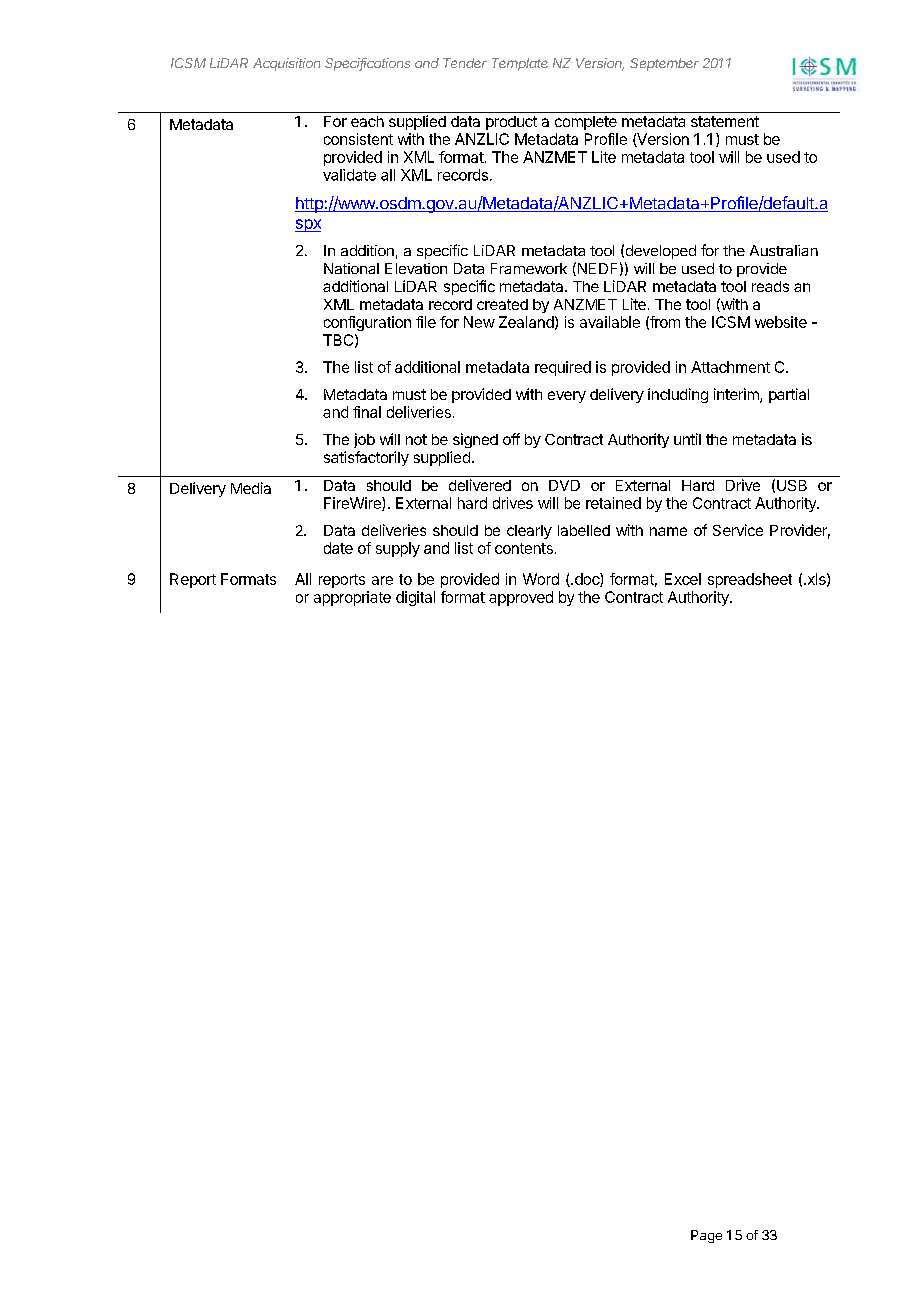 This document has height=1308, width=924. Describe the element at coordinates (352, 598) in the document. I see `appropriate` at that location.
